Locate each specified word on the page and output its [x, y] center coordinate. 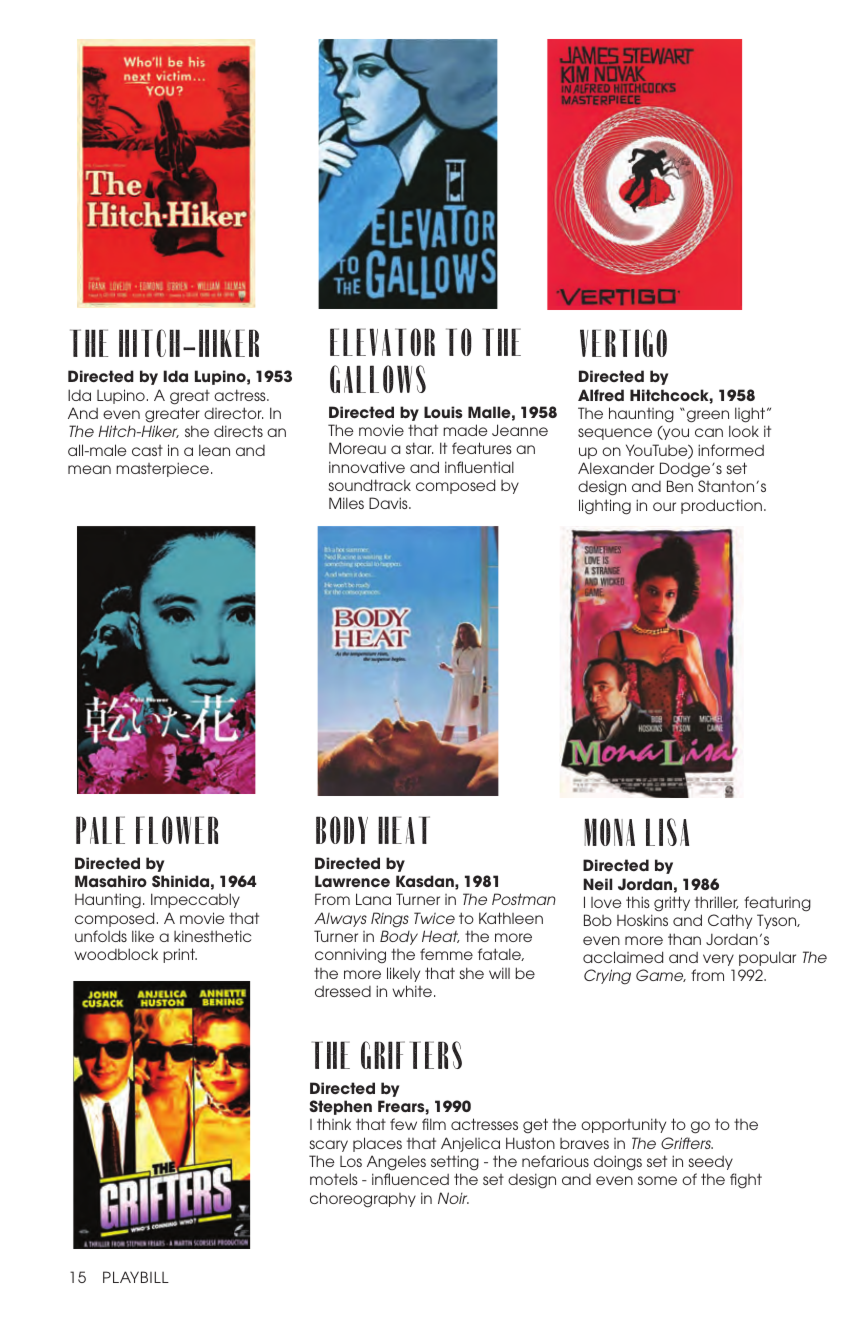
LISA [667, 832]
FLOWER [177, 830]
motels [334, 1179]
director [233, 413]
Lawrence [352, 881]
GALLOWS [378, 379]
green [706, 416]
